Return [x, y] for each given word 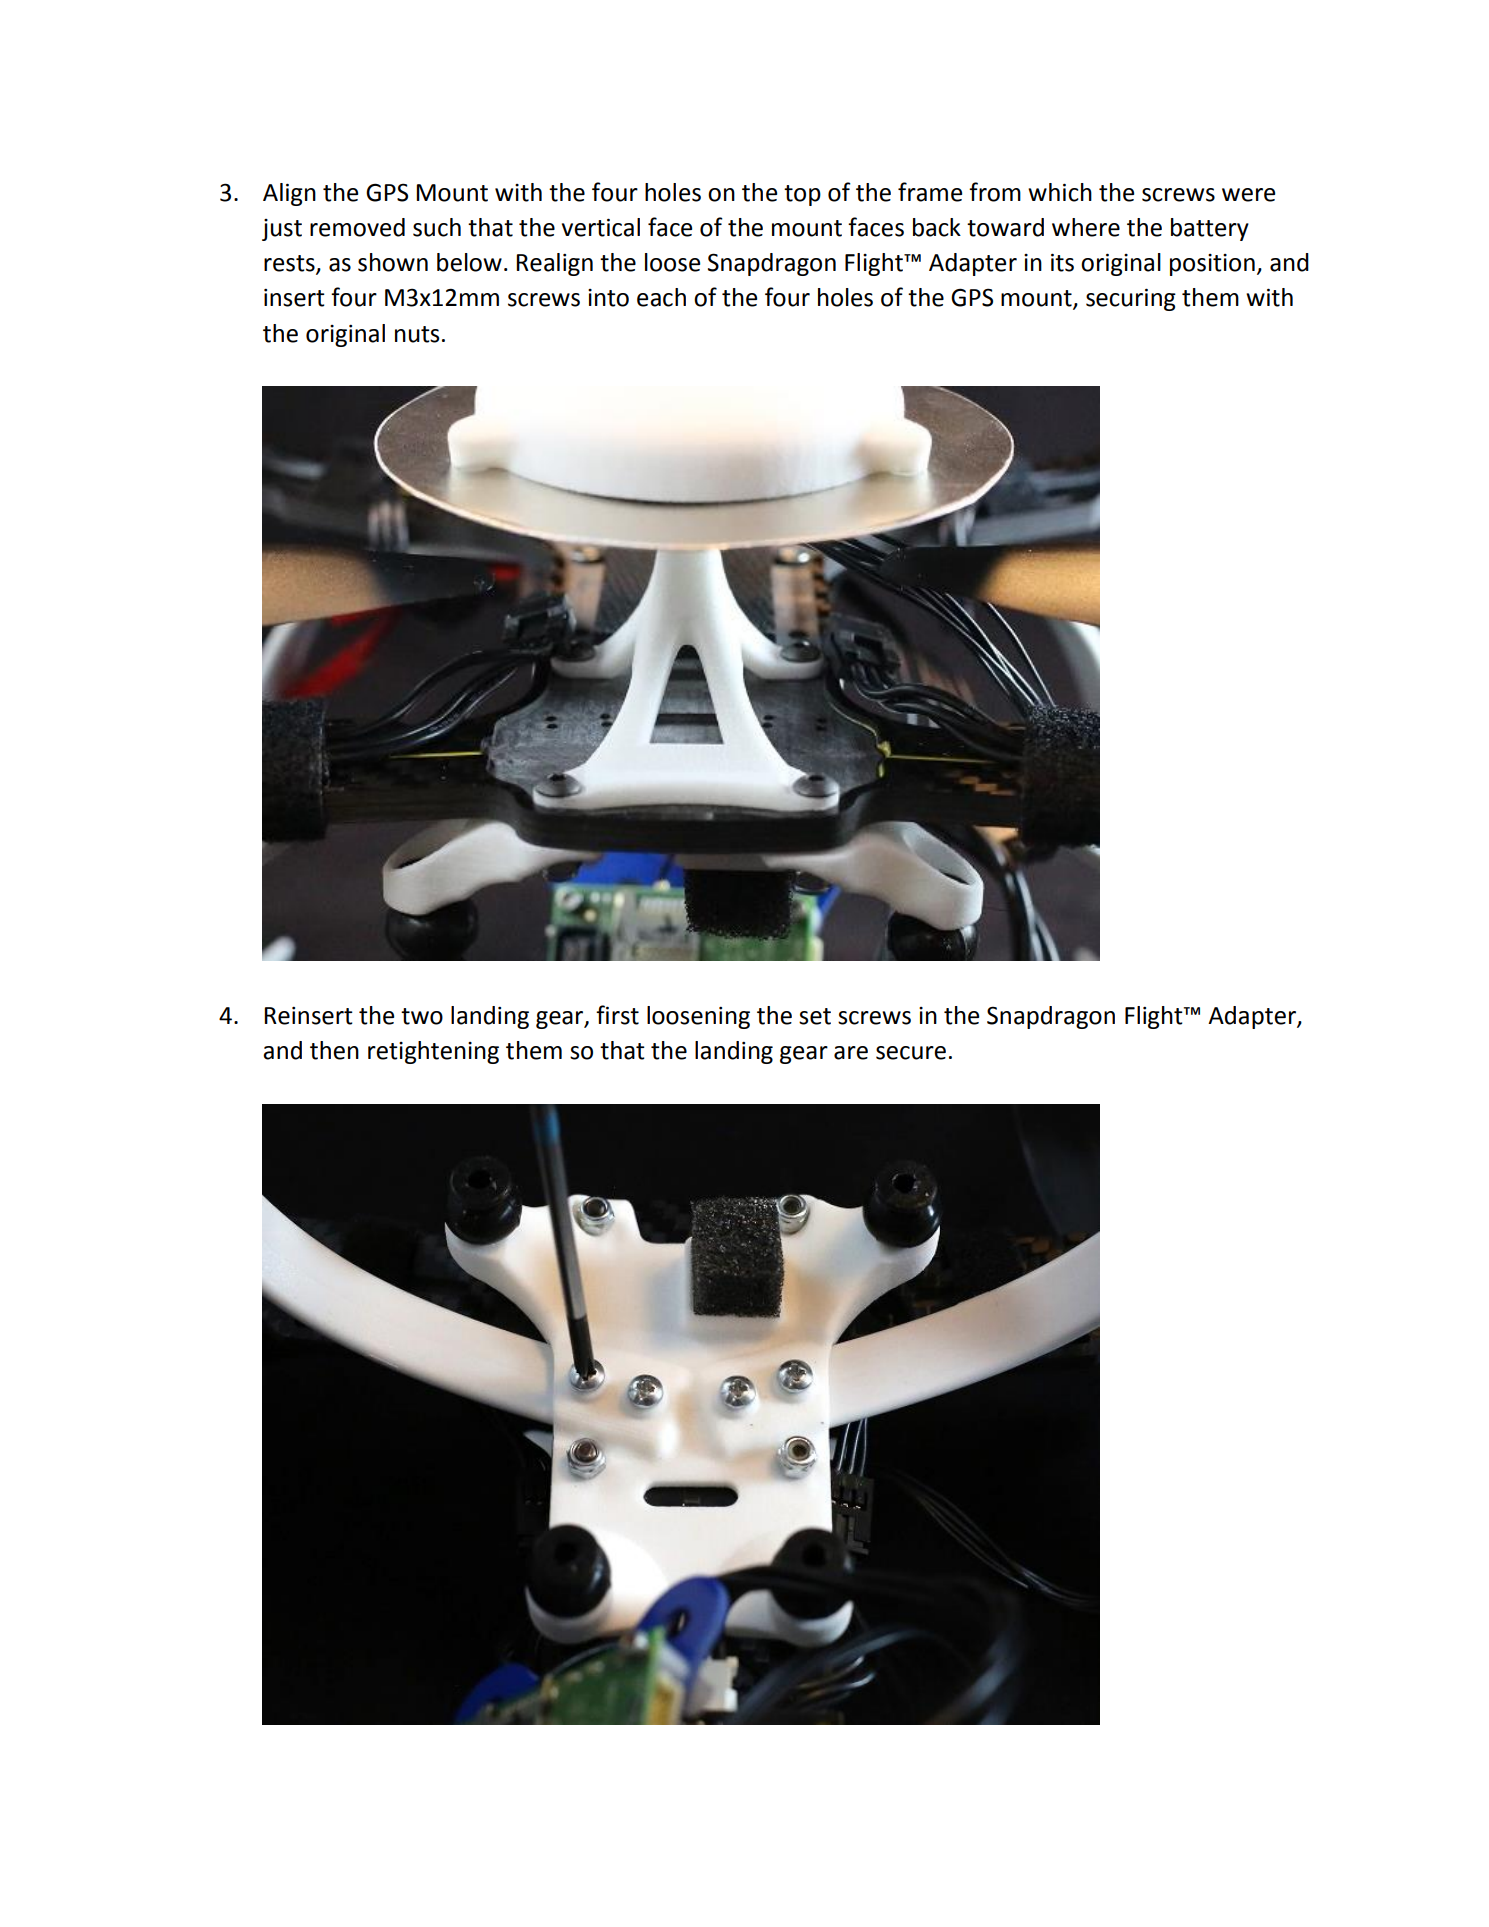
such [437, 227]
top [802, 195]
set [815, 1016]
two [422, 1016]
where [1086, 227]
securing [1131, 299]
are [851, 1053]
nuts [417, 334]
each [661, 297]
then [334, 1050]
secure [911, 1053]
